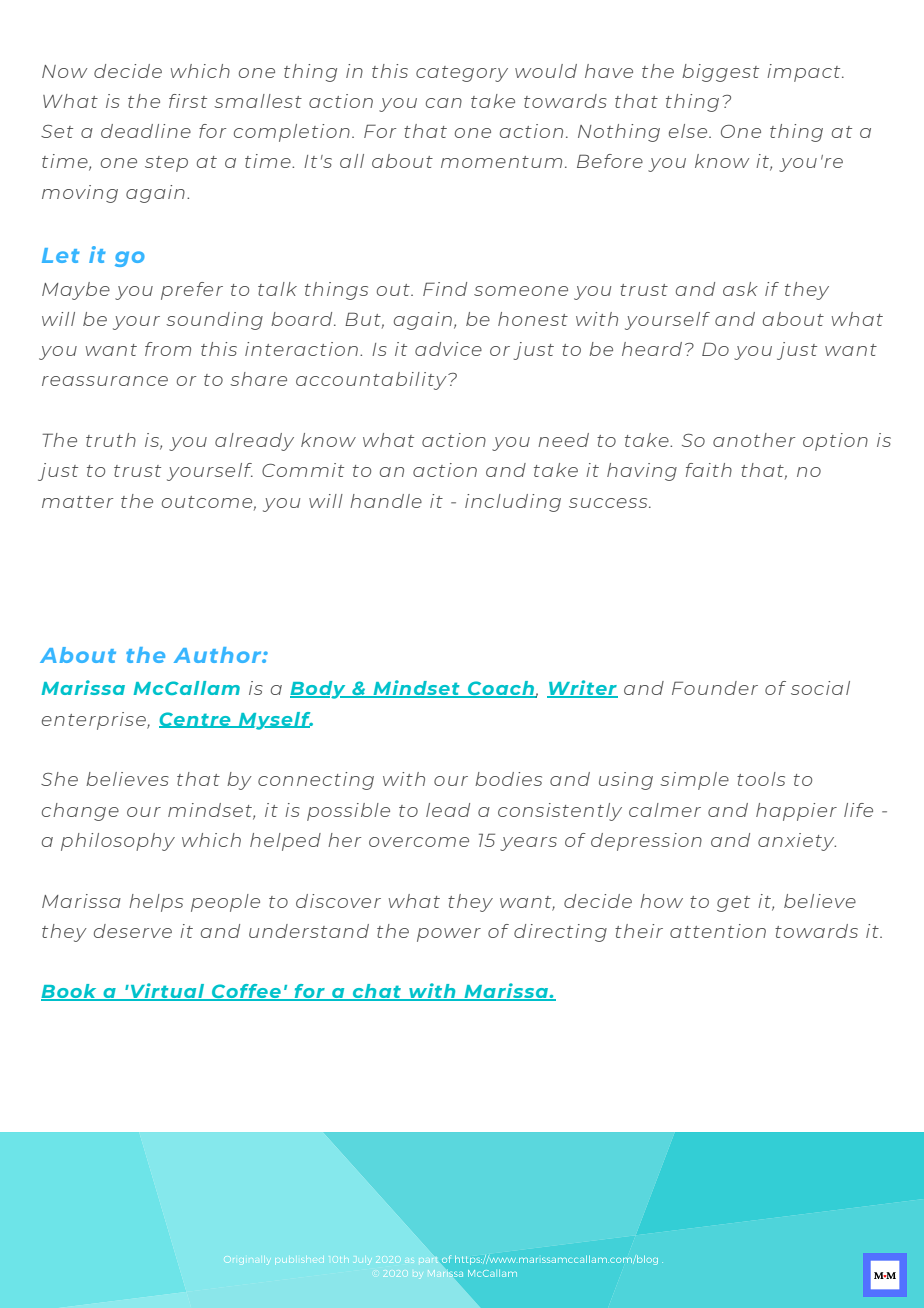  What do you see at coordinates (715, 688) in the screenshot?
I see `Founder` at bounding box center [715, 688].
